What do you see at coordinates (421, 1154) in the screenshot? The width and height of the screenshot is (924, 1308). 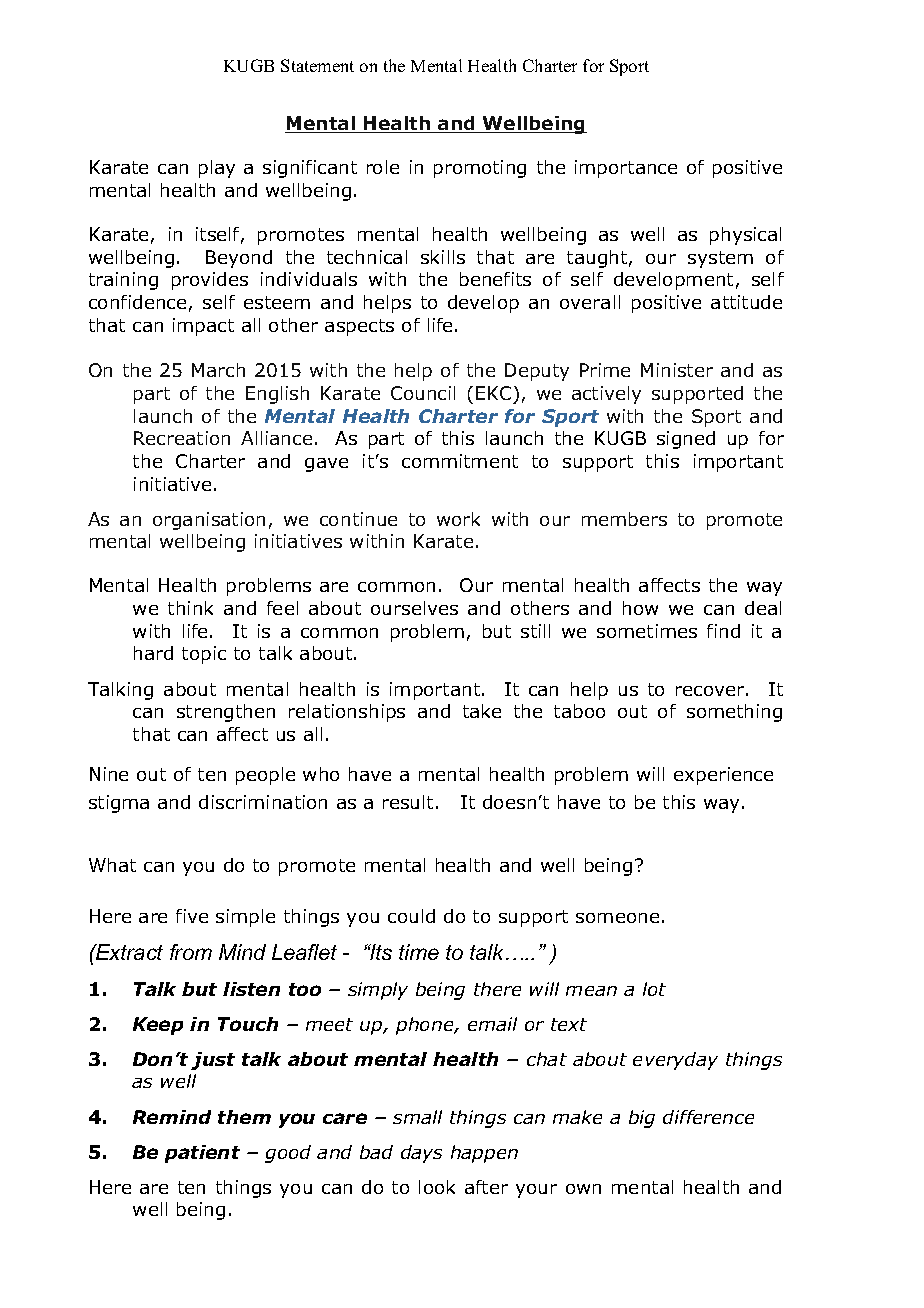 I see `days` at bounding box center [421, 1154].
